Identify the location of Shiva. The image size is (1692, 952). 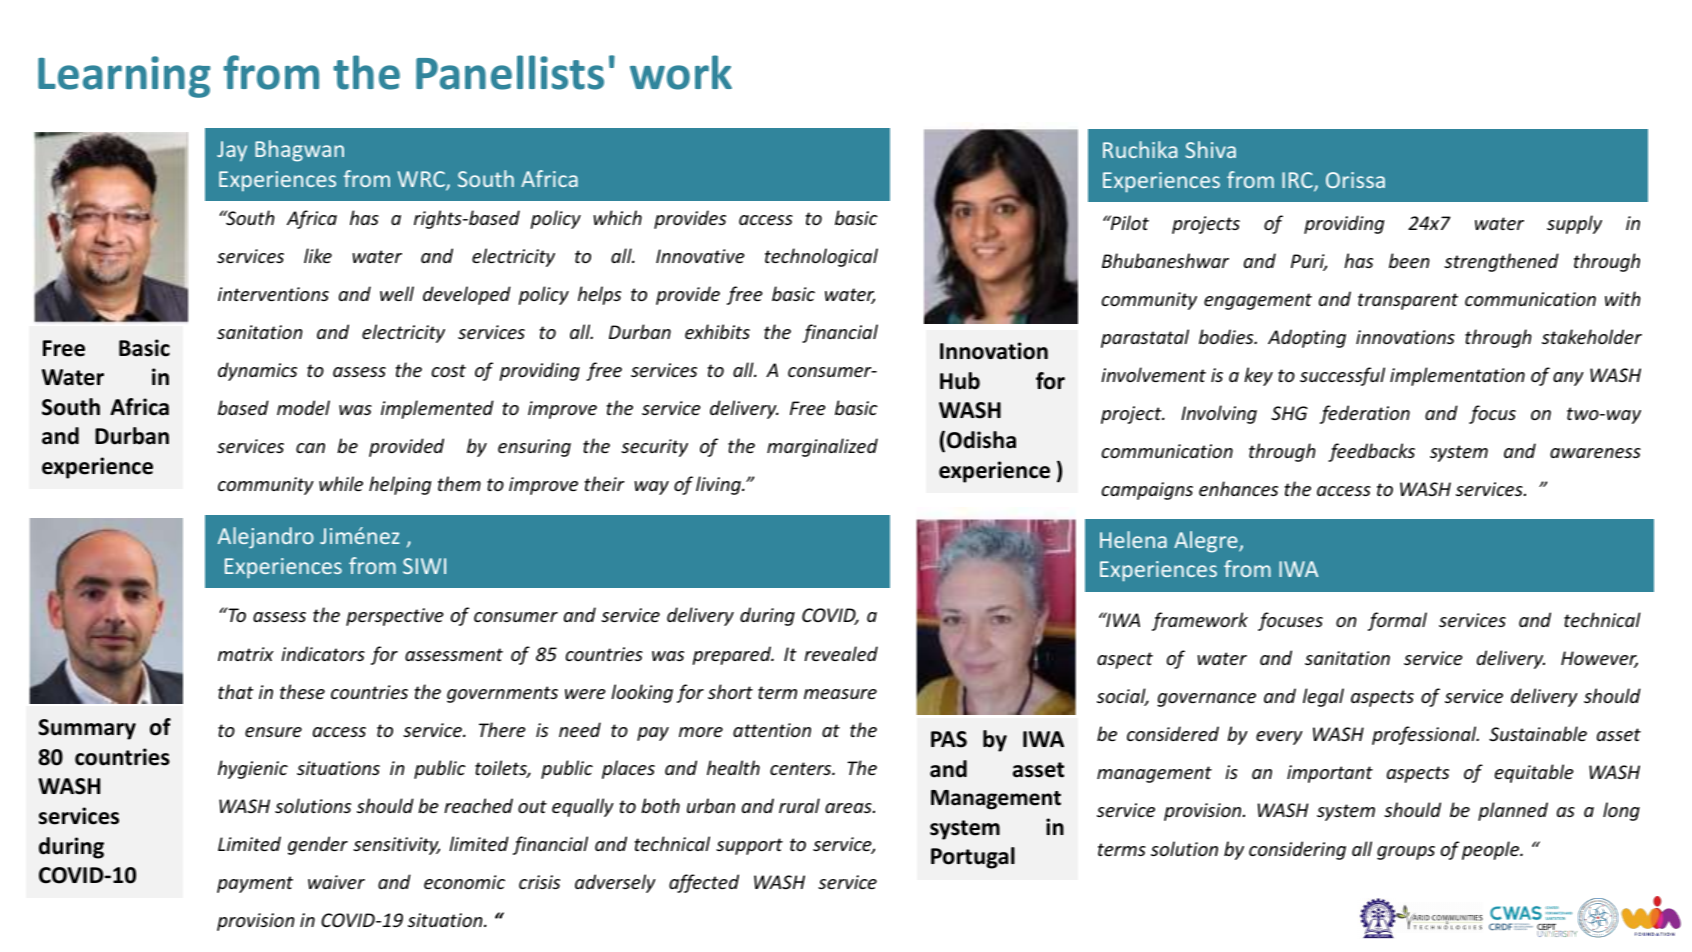
(1211, 149).
